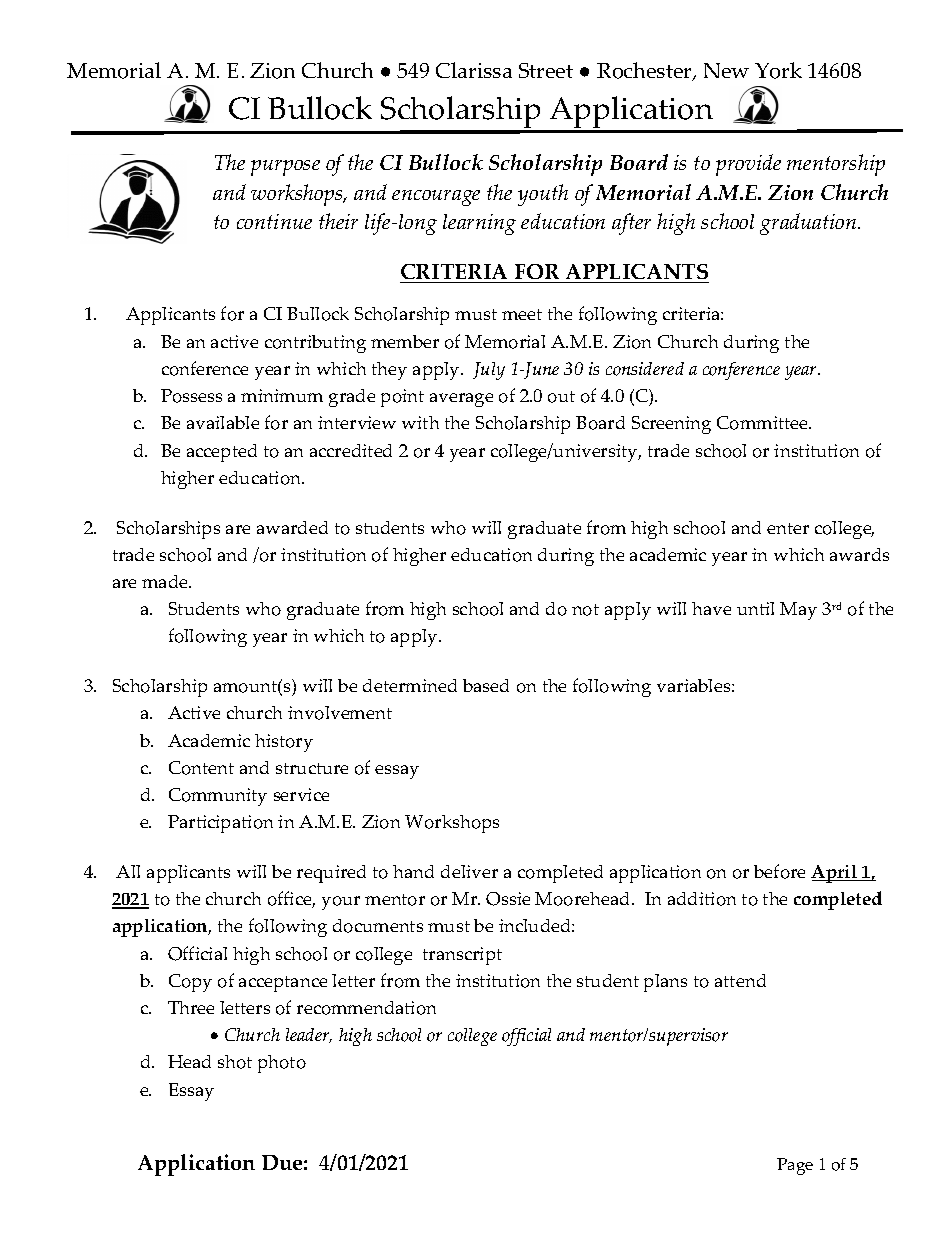  I want to click on purpose, so click(285, 168).
